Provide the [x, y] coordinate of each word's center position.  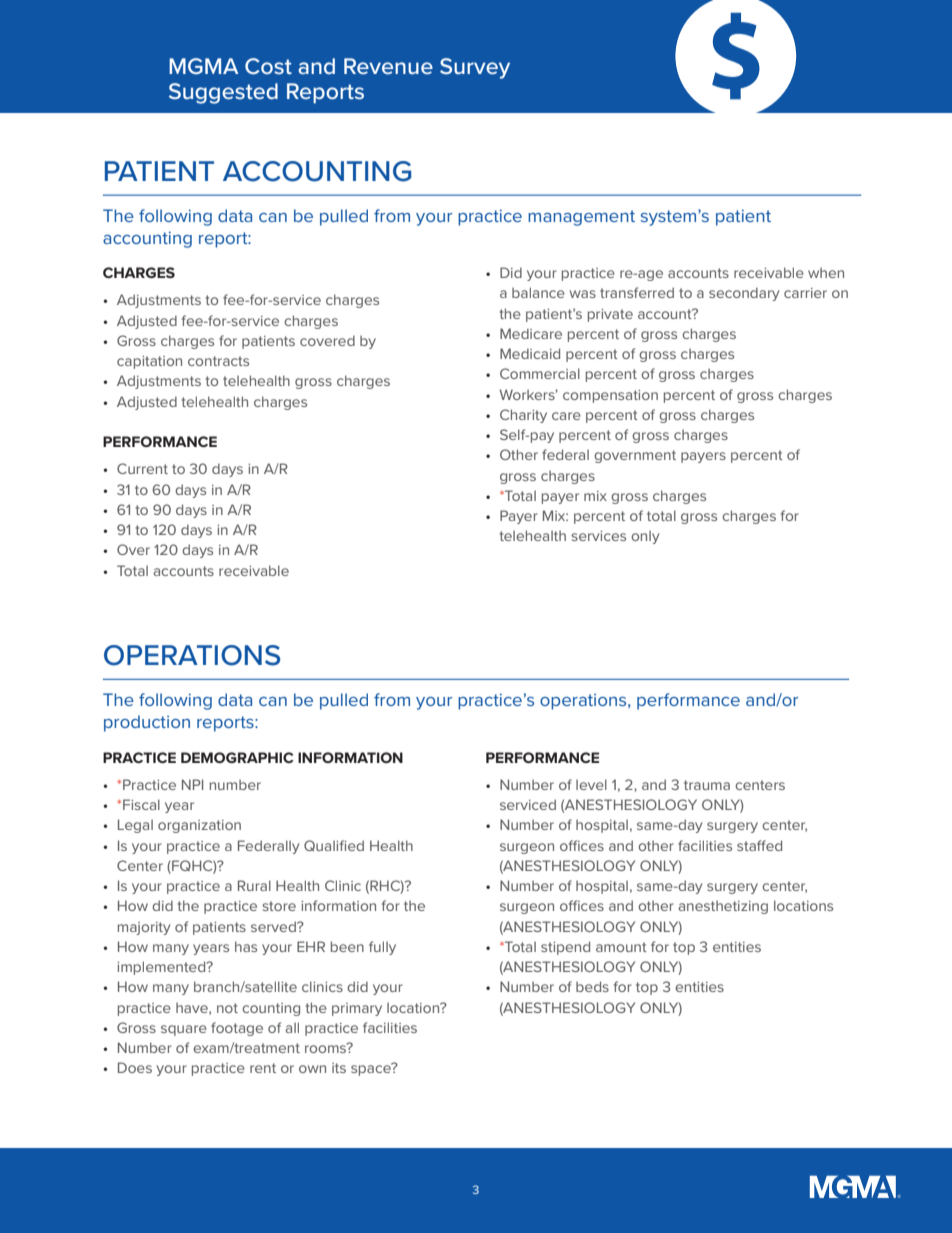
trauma [707, 785]
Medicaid [530, 353]
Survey [475, 68]
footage [237, 1029]
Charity [523, 416]
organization [199, 826]
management [581, 218]
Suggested [223, 93]
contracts [218, 361]
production [147, 723]
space [372, 1069]
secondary [744, 294]
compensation [610, 396]
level [591, 784]
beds [592, 986]
